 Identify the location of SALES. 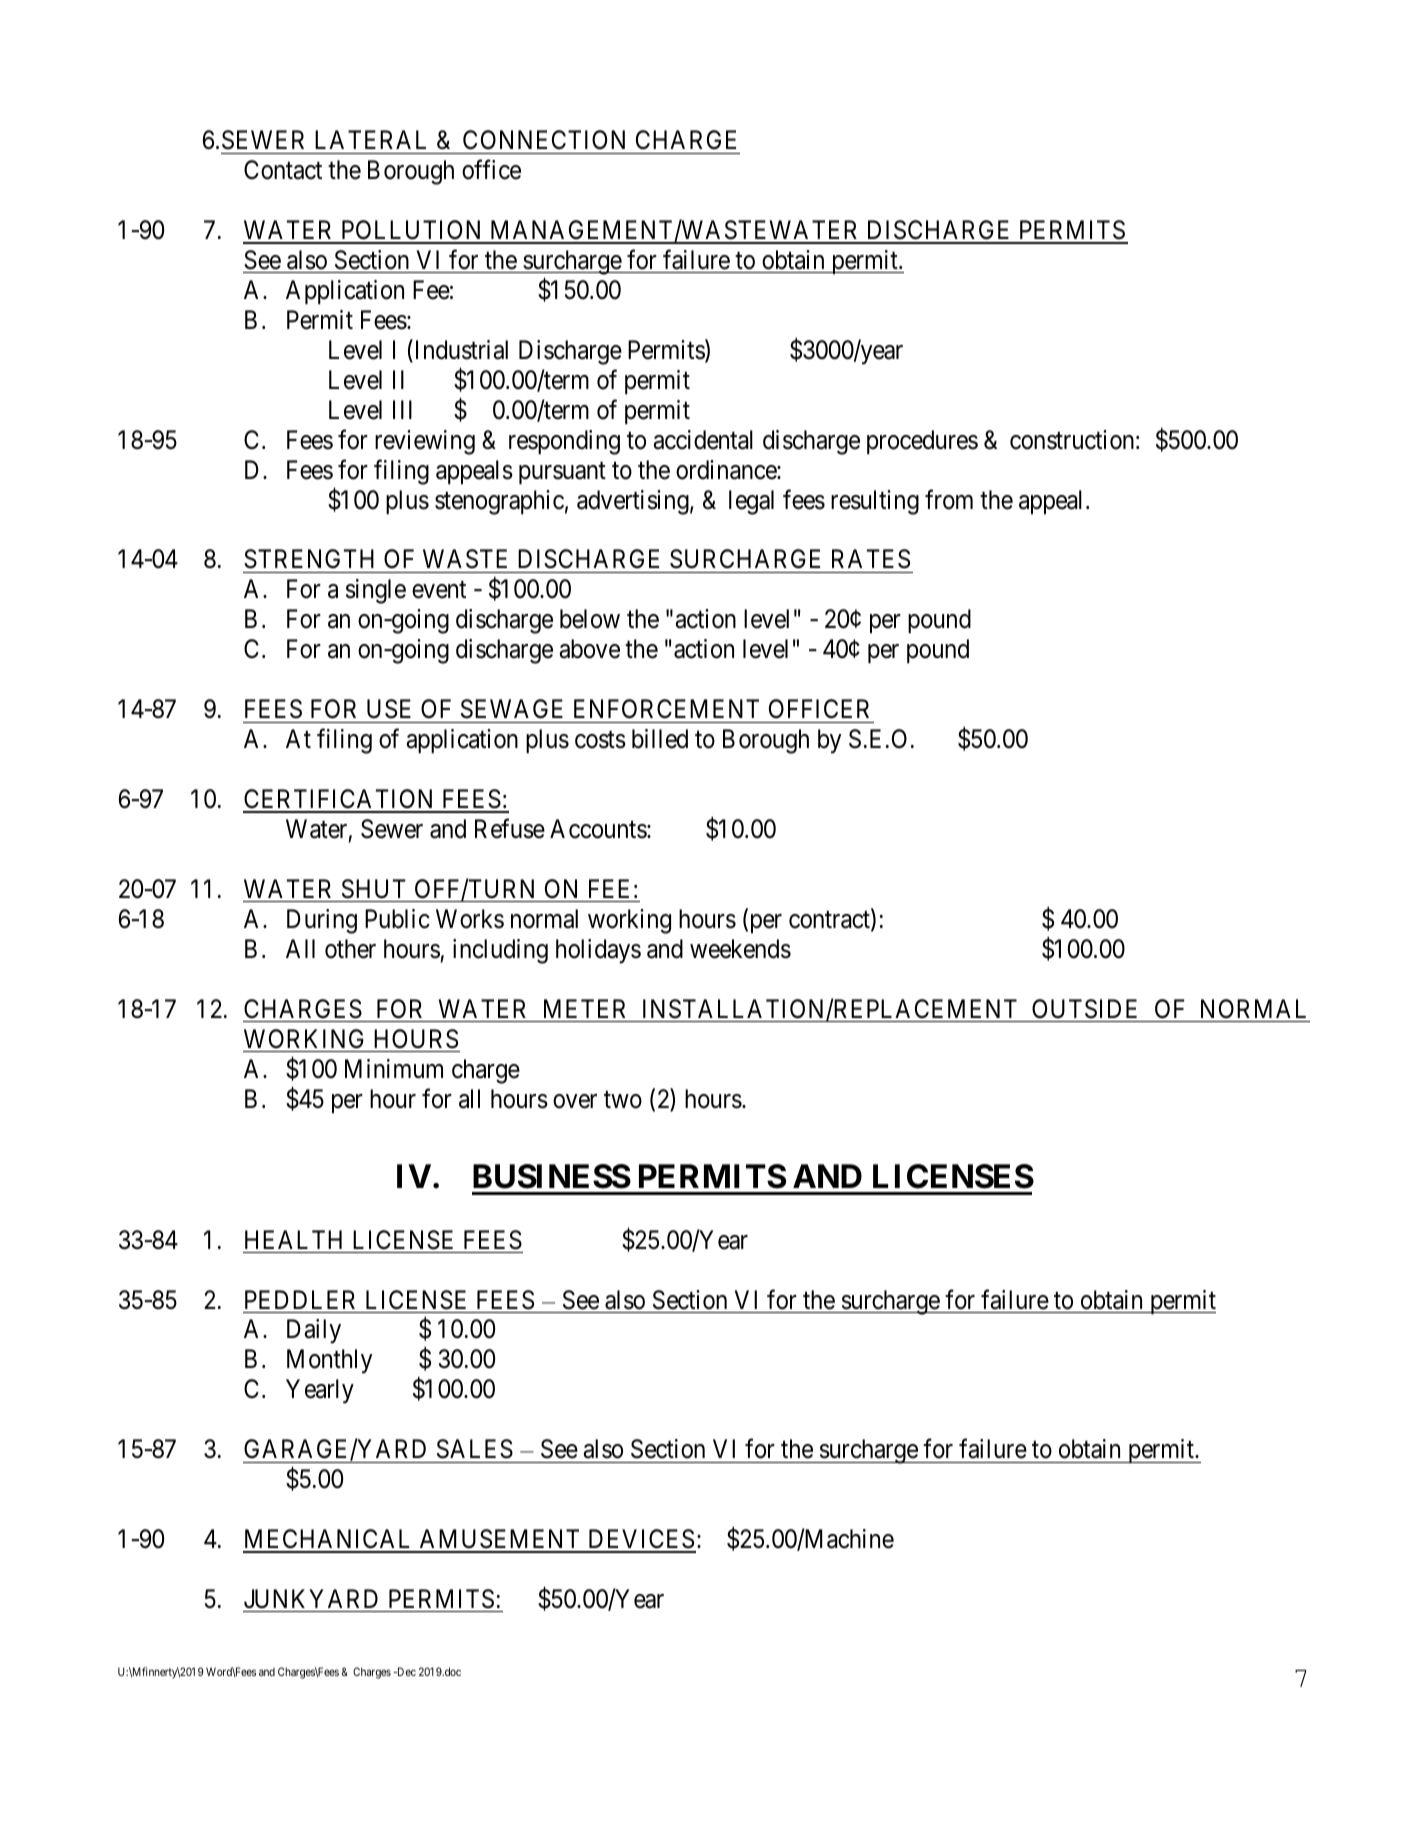
(475, 1449).
